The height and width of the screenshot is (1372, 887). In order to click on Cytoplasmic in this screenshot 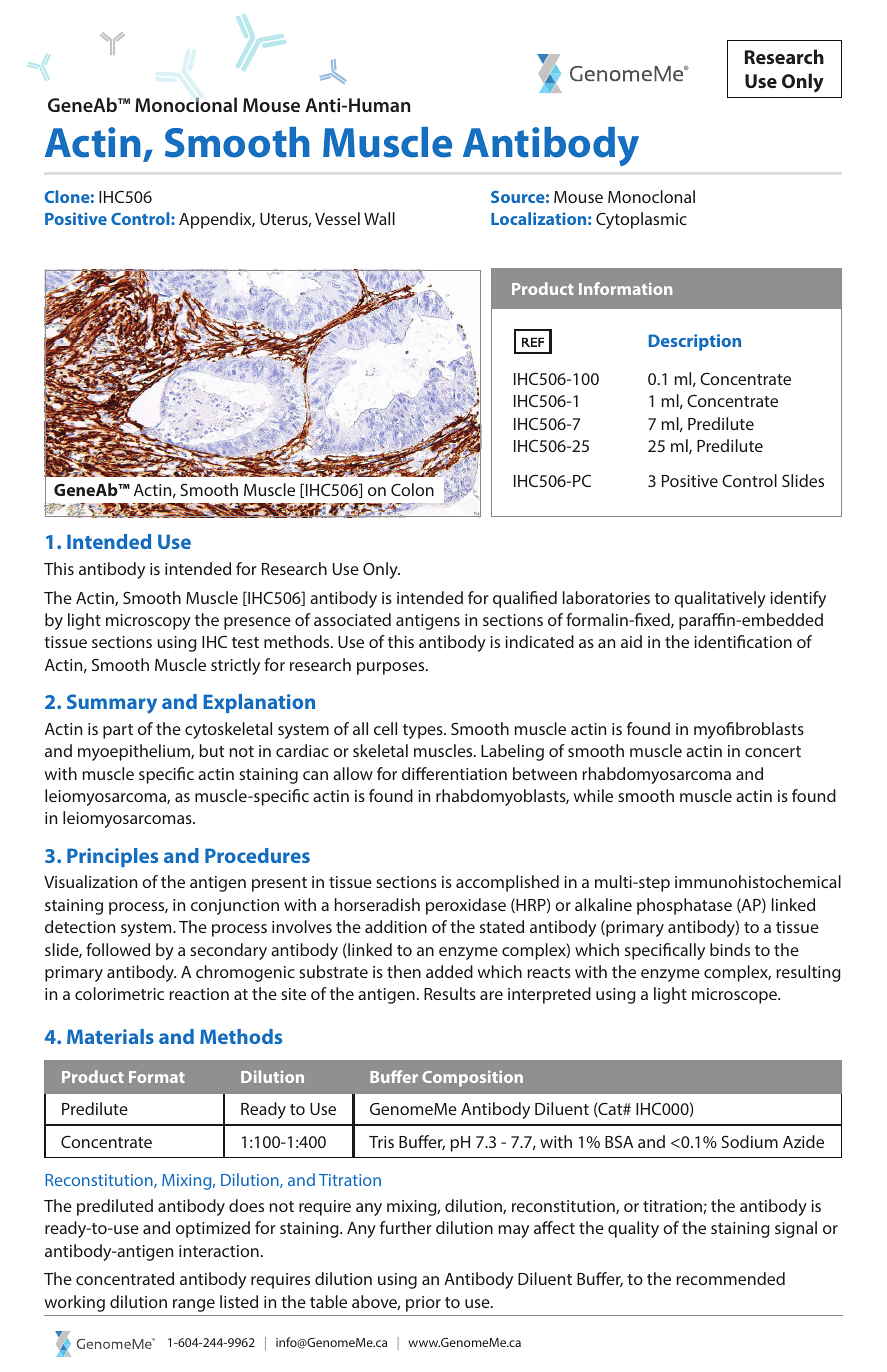, I will do `click(641, 220)`.
